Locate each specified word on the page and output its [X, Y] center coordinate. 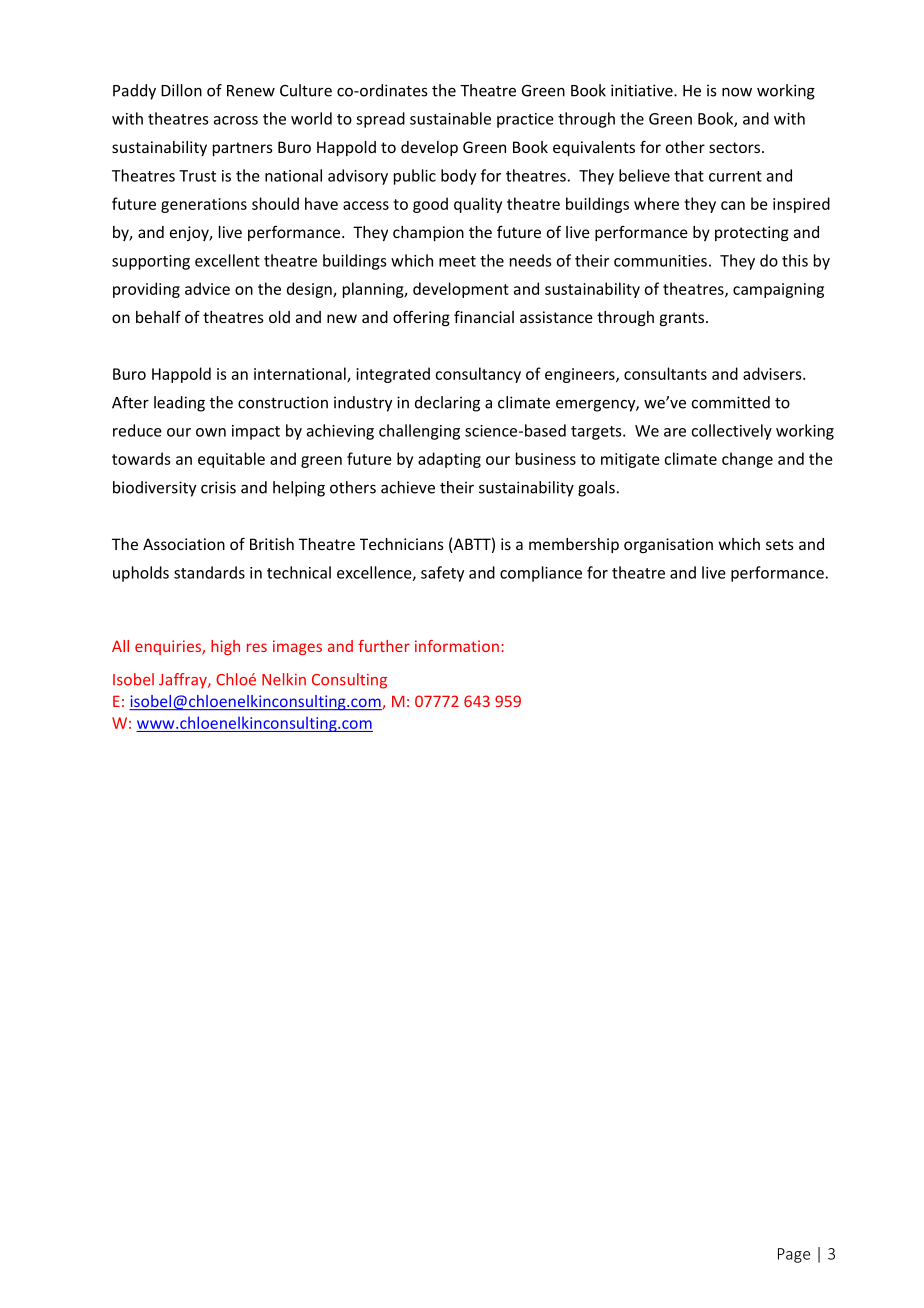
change [747, 460]
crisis [218, 487]
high [225, 647]
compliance [541, 574]
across [236, 120]
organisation [668, 545]
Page [794, 1255]
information [457, 646]
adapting [449, 460]
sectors [734, 147]
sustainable [450, 118]
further [384, 646]
